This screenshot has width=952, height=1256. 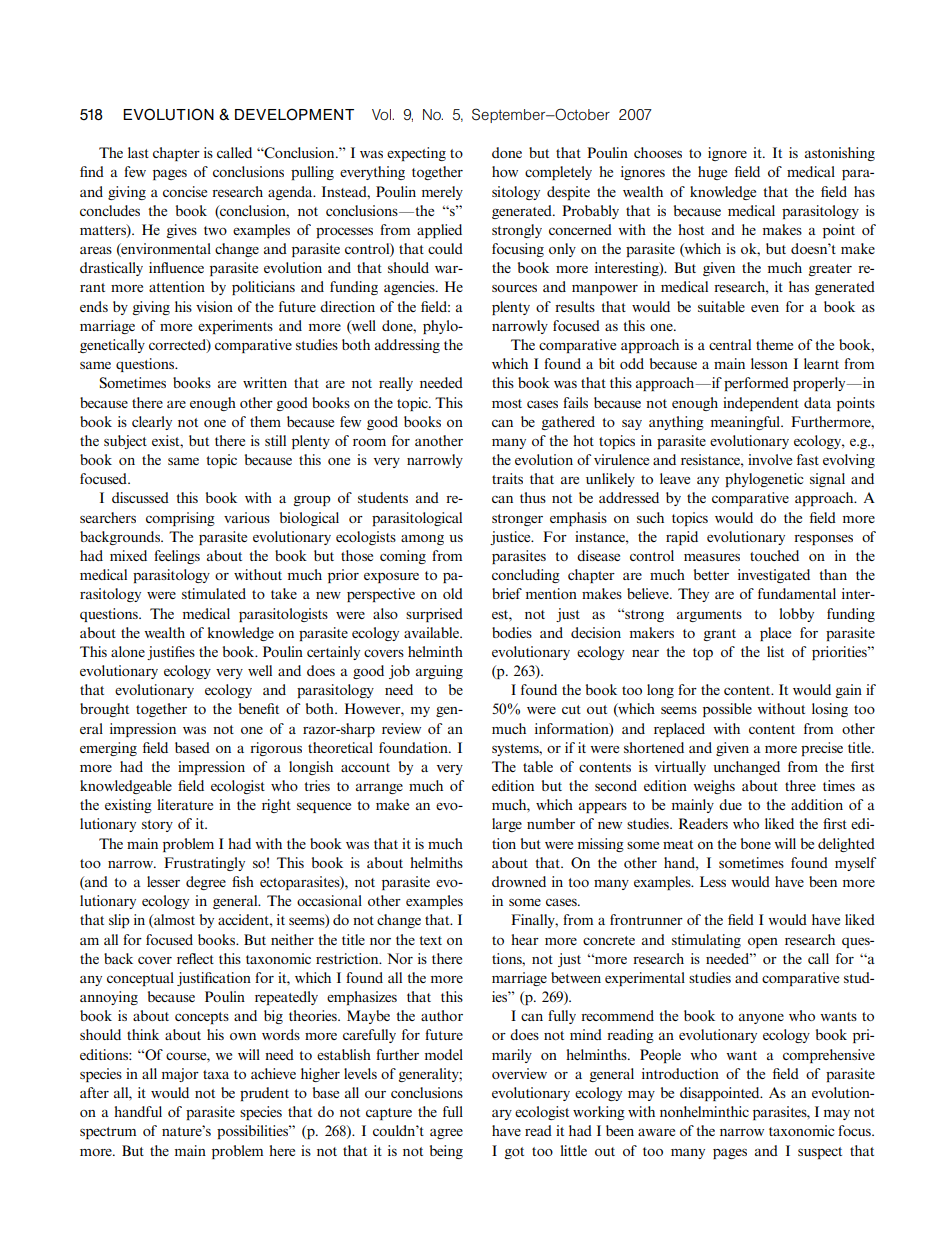 I want to click on last, so click(x=138, y=152).
